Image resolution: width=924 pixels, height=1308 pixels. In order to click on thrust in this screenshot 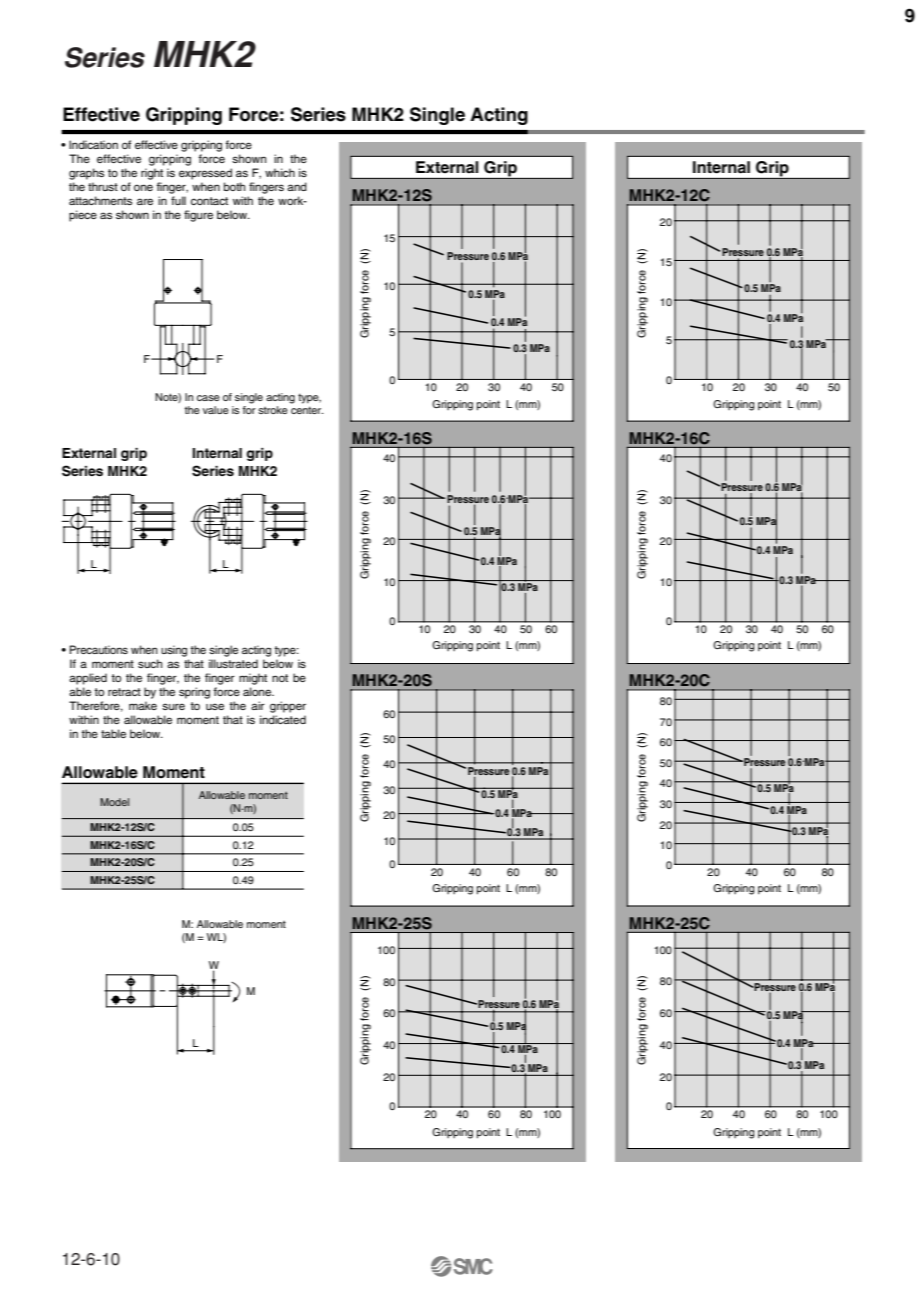, I will do `click(103, 186)`.
